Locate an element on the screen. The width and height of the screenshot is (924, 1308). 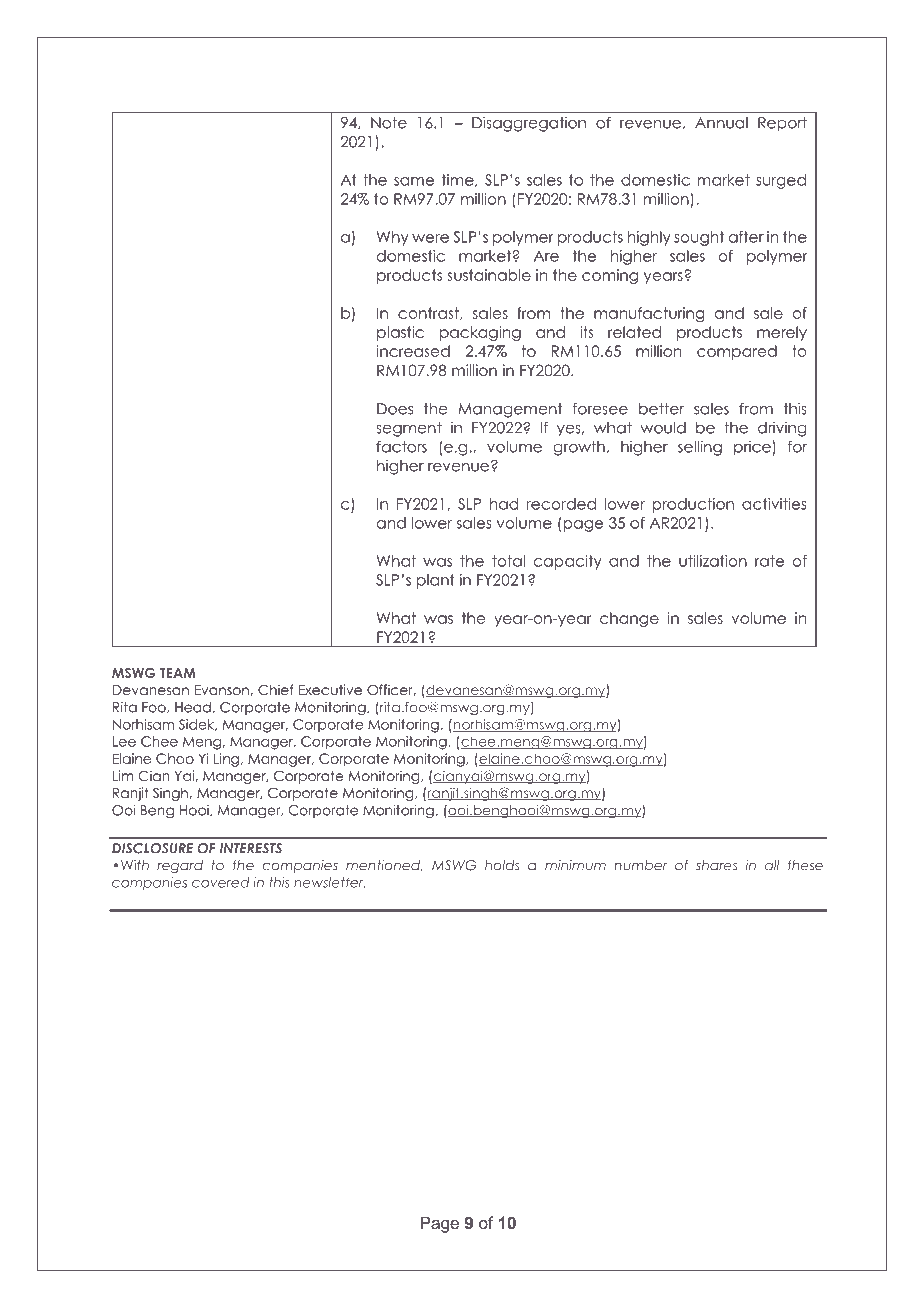
Annual is located at coordinates (721, 123).
